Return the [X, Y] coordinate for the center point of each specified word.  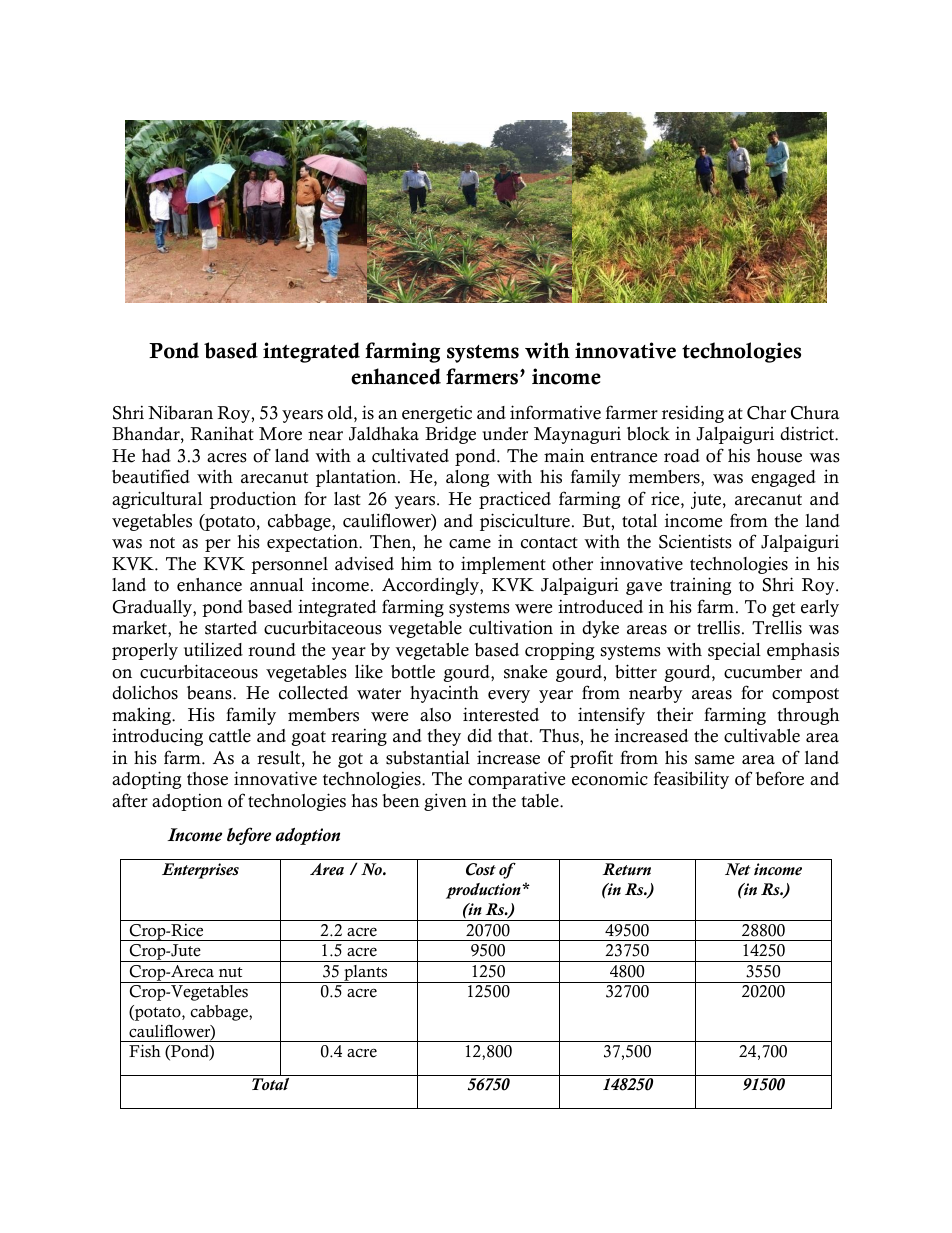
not [162, 543]
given [445, 802]
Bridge [450, 435]
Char [766, 413]
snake [525, 672]
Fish [145, 1051]
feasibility [691, 780]
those [207, 779]
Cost [481, 869]
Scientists [695, 541]
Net [738, 869]
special [734, 651]
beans [210, 693]
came [470, 544]
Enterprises [200, 871]
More [280, 434]
